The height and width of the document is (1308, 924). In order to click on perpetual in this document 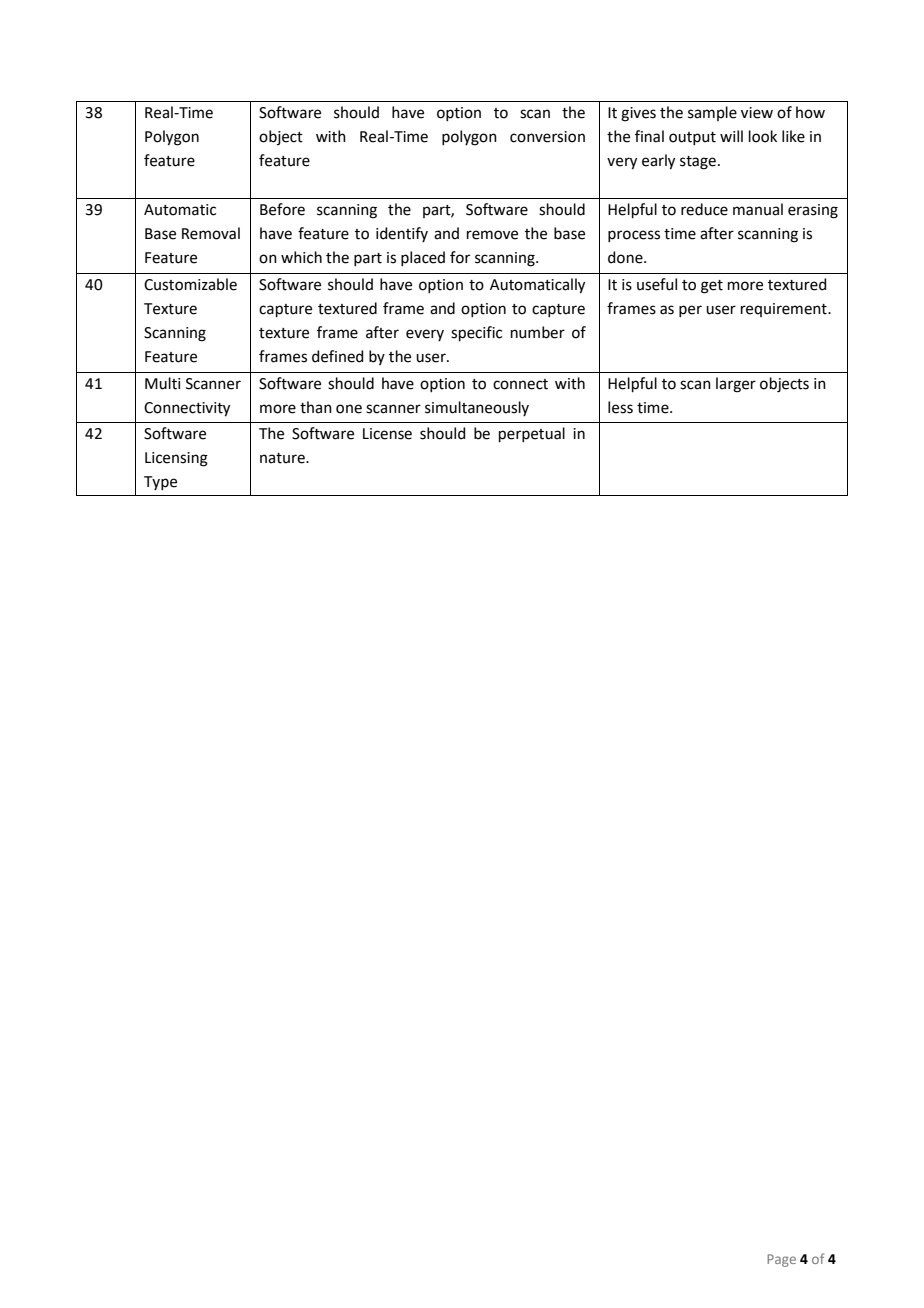, I will do `click(532, 434)`.
